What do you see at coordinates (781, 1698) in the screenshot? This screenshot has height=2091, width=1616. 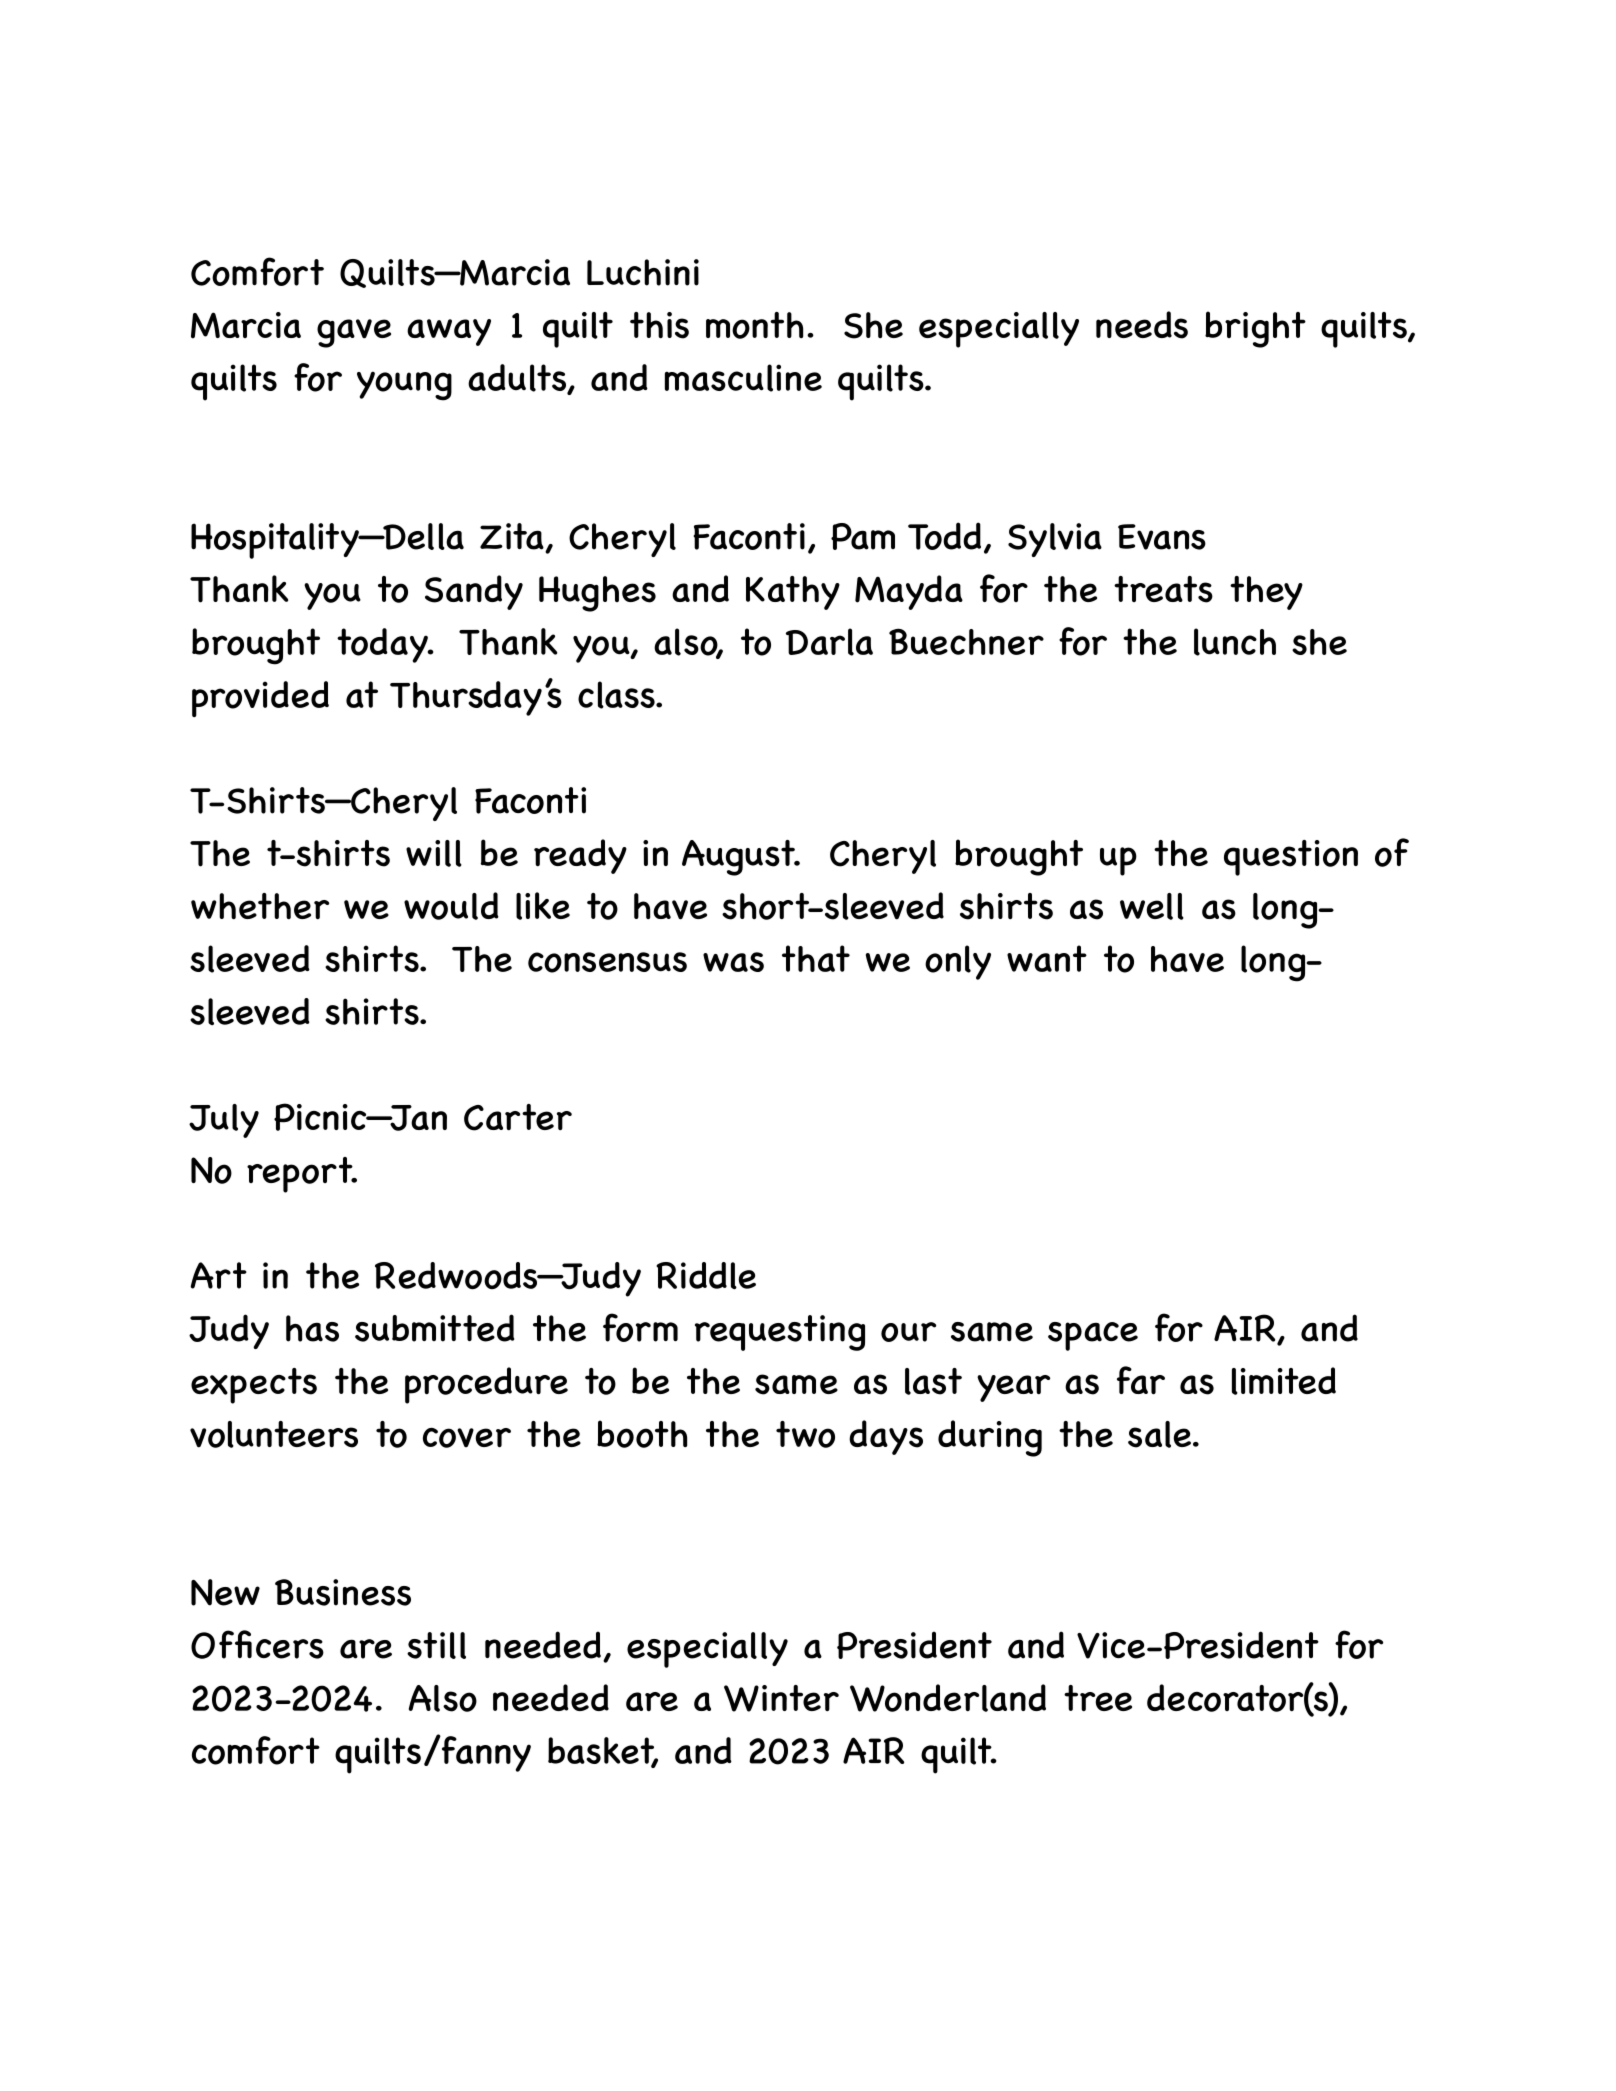 I see `Winter` at bounding box center [781, 1698].
